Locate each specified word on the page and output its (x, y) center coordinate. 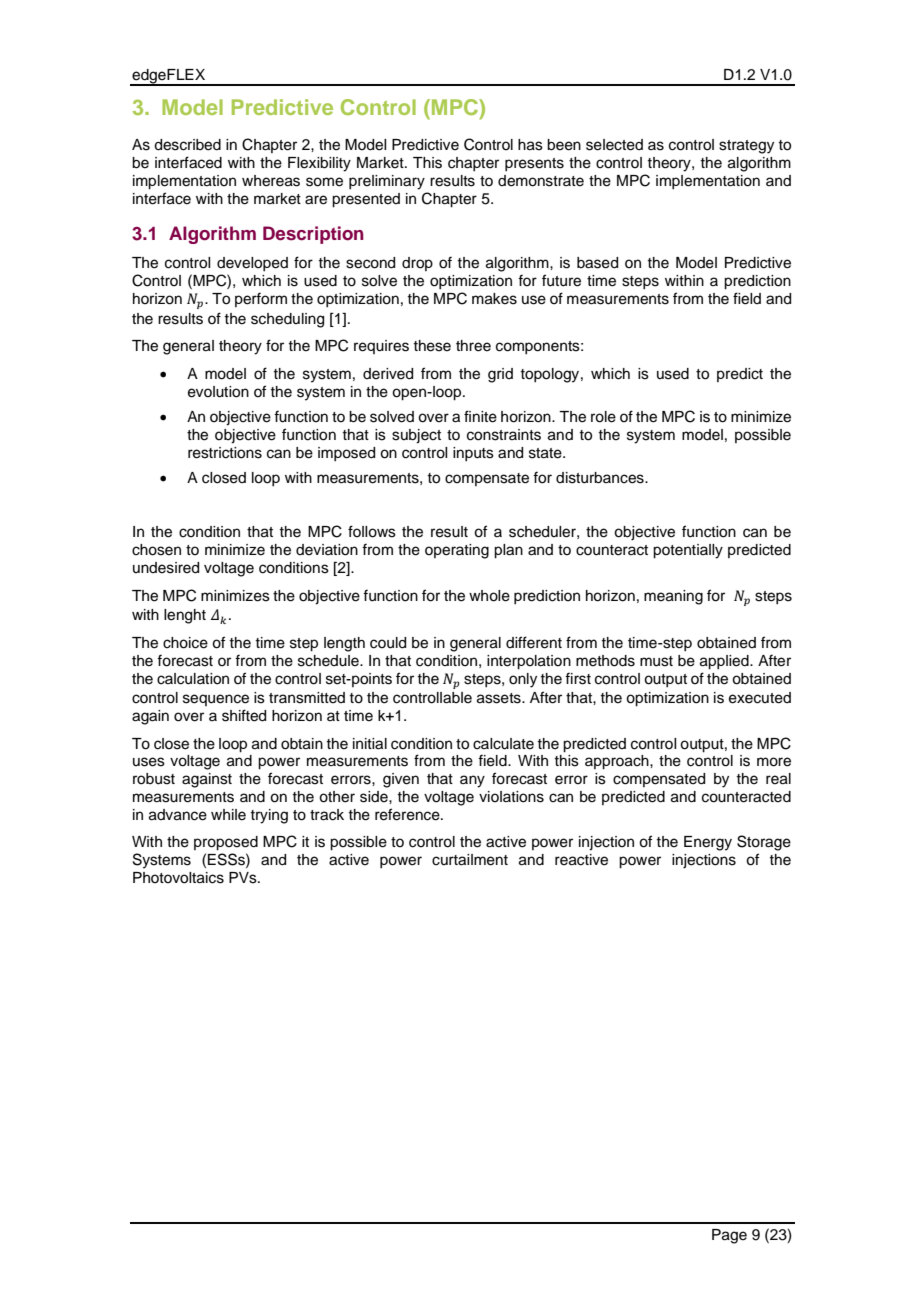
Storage (764, 843)
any (472, 781)
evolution (218, 392)
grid (500, 375)
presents (534, 164)
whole (489, 596)
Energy (708, 843)
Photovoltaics (178, 878)
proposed (226, 843)
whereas (271, 181)
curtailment (470, 860)
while (228, 815)
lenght (185, 616)
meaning (673, 597)
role (603, 417)
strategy (746, 147)
